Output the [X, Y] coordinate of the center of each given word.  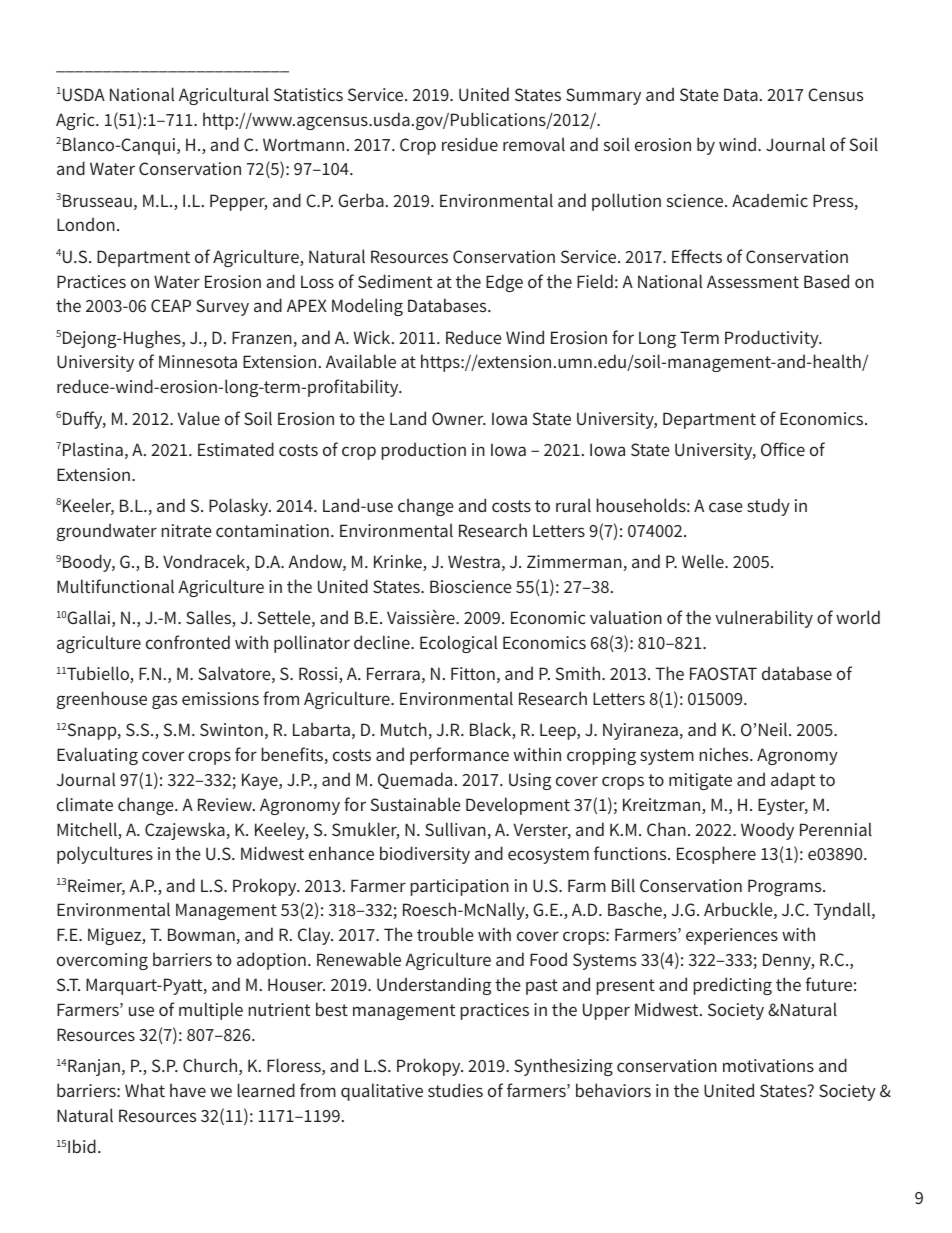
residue [470, 144]
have [188, 1090]
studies [455, 1090]
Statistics [308, 94]
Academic [770, 200]
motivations [768, 1065]
